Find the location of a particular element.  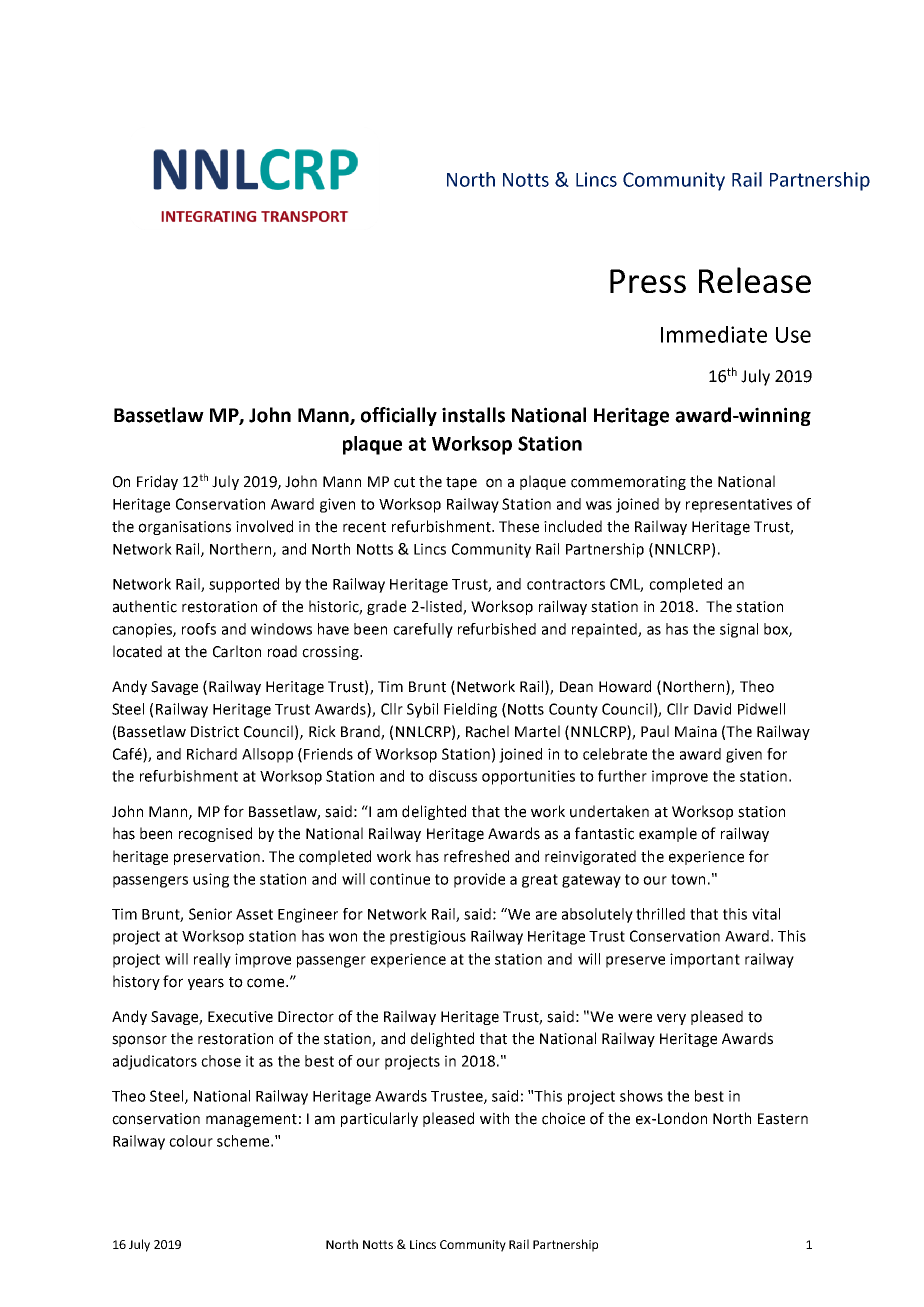

representatives is located at coordinates (739, 505).
